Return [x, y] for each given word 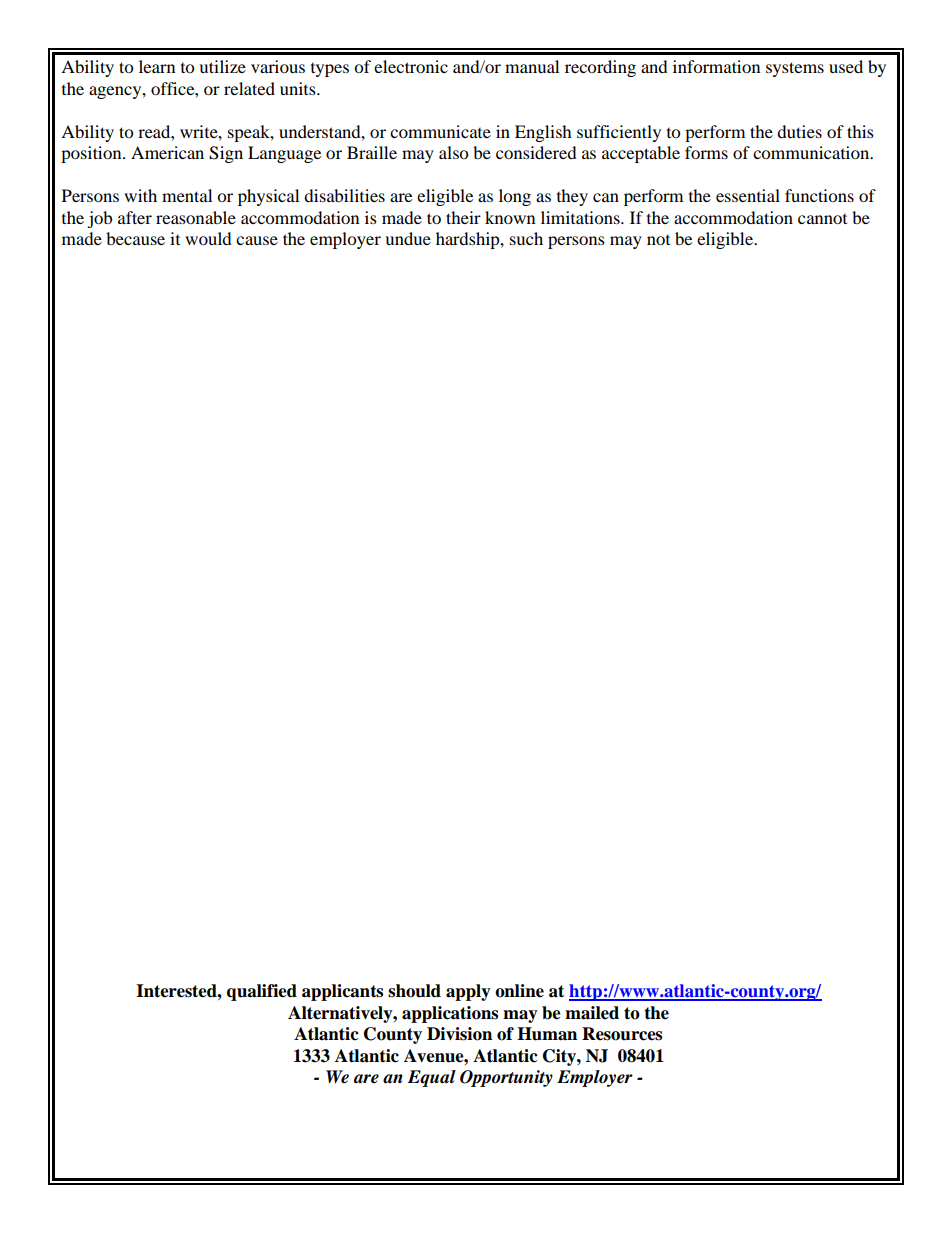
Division [459, 1034]
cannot [822, 219]
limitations [581, 217]
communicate [440, 131]
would [208, 238]
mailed [592, 1013]
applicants [342, 992]
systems [795, 69]
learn [157, 66]
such [526, 238]
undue [408, 238]
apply [468, 992]
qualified [262, 992]
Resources [622, 1034]
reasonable [196, 217]
